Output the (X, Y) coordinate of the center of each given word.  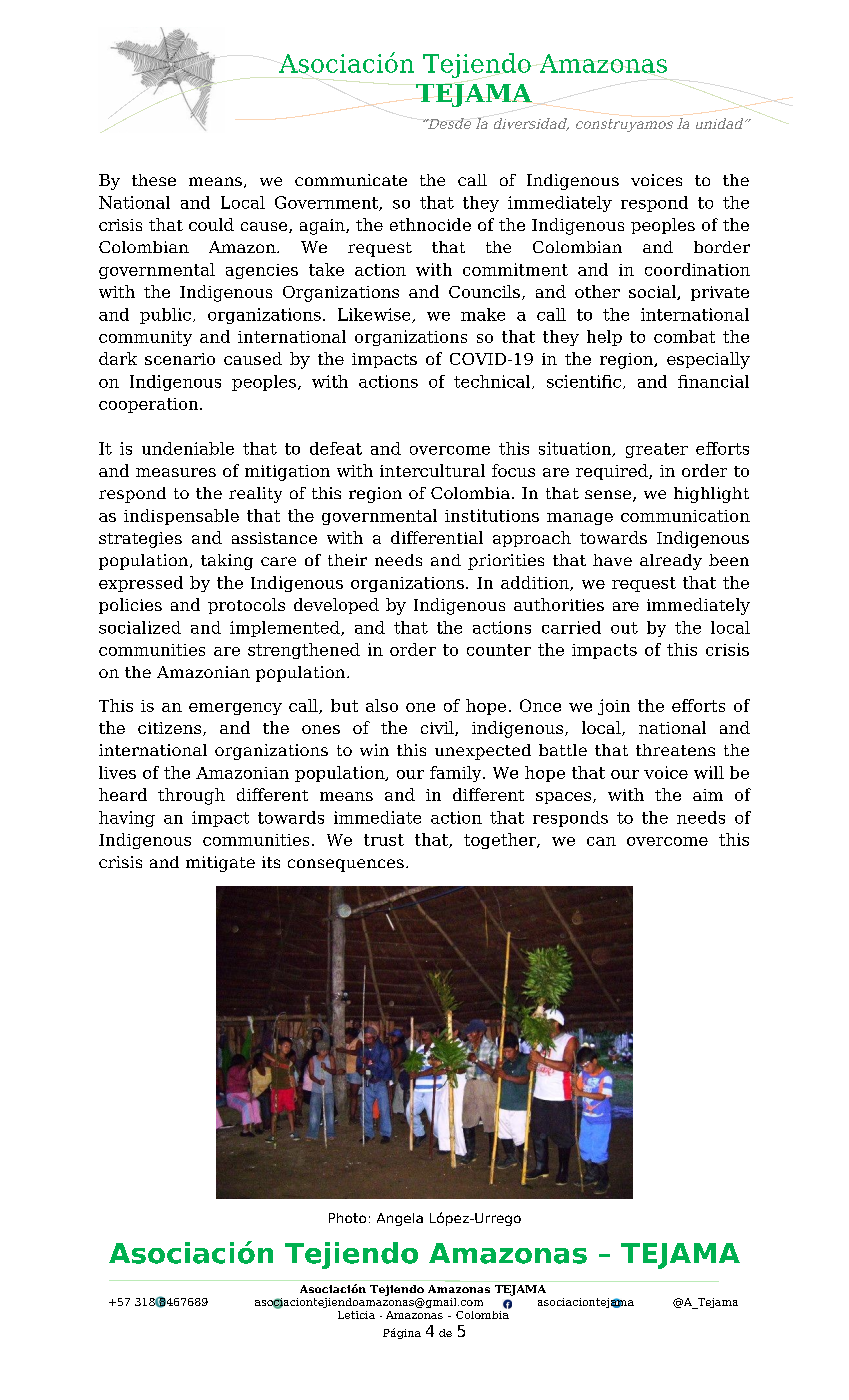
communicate (351, 180)
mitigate (220, 864)
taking (227, 562)
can (601, 841)
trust (384, 840)
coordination (697, 269)
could (211, 224)
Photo (347, 1218)
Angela (400, 1219)
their (347, 560)
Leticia (356, 1315)
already (671, 562)
